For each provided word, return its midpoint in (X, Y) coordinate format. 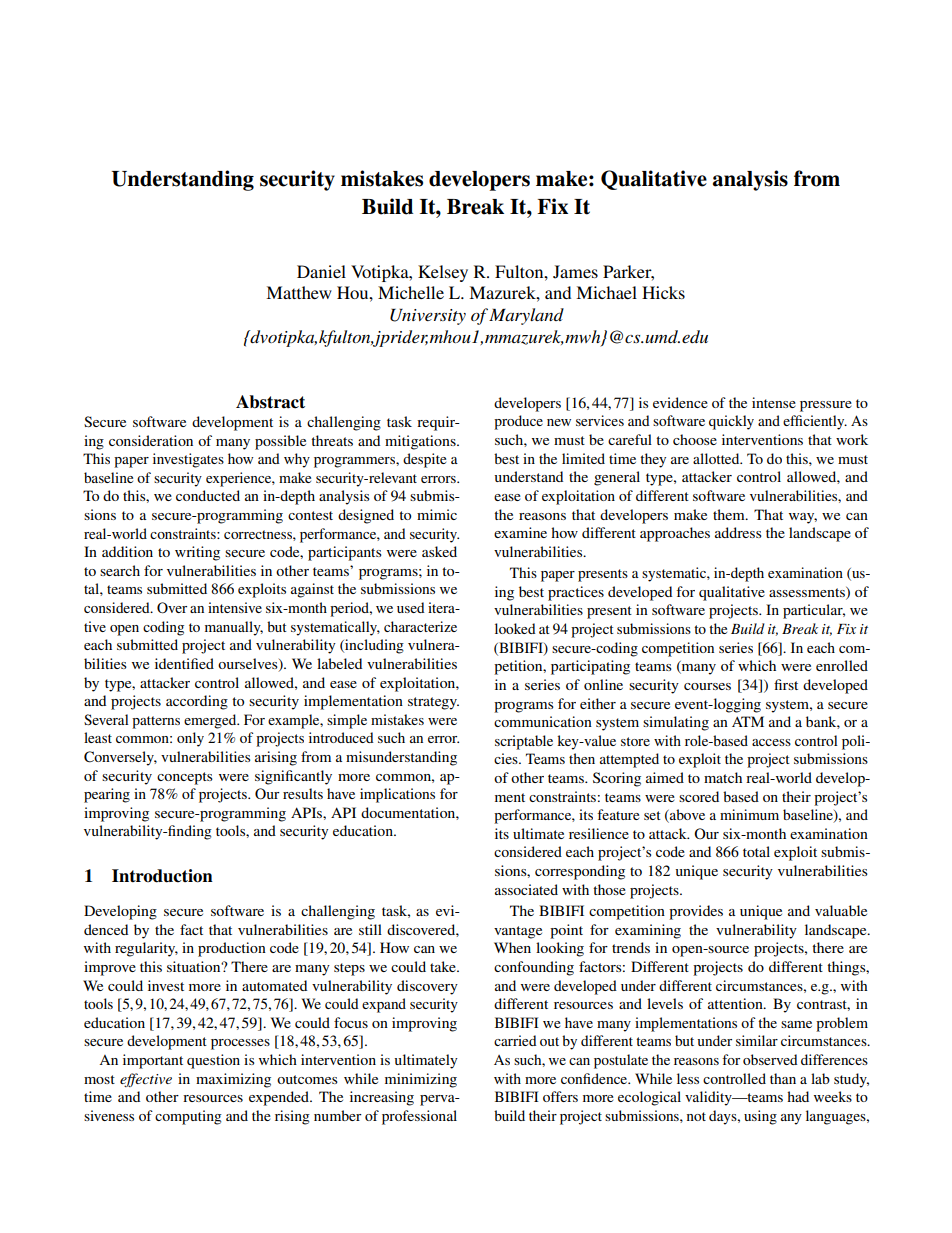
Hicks (663, 292)
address (738, 532)
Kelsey (443, 273)
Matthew (299, 292)
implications (397, 795)
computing (188, 1117)
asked (439, 551)
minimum (749, 814)
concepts (185, 778)
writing (197, 553)
